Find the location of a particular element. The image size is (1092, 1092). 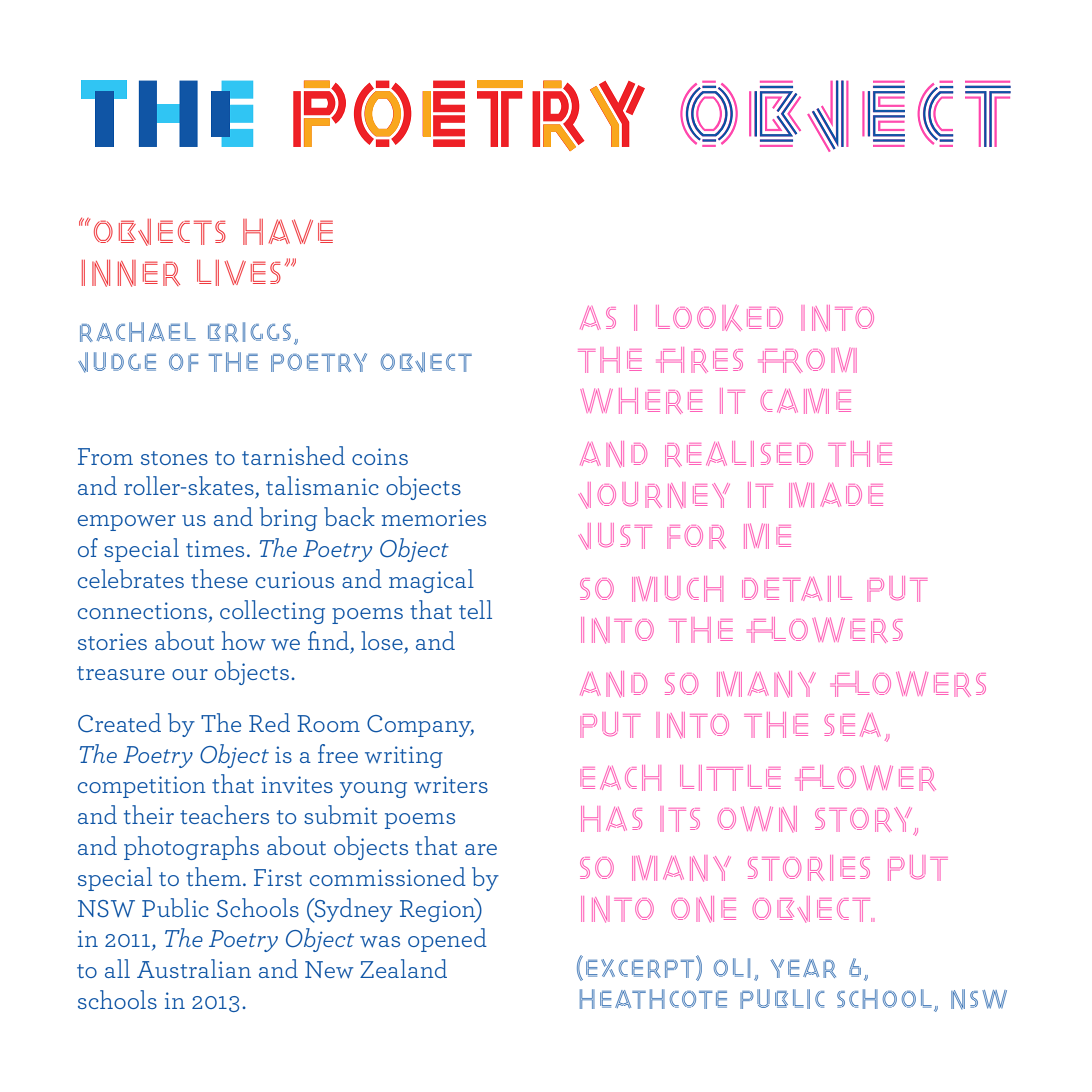

lives is located at coordinates (239, 273).
